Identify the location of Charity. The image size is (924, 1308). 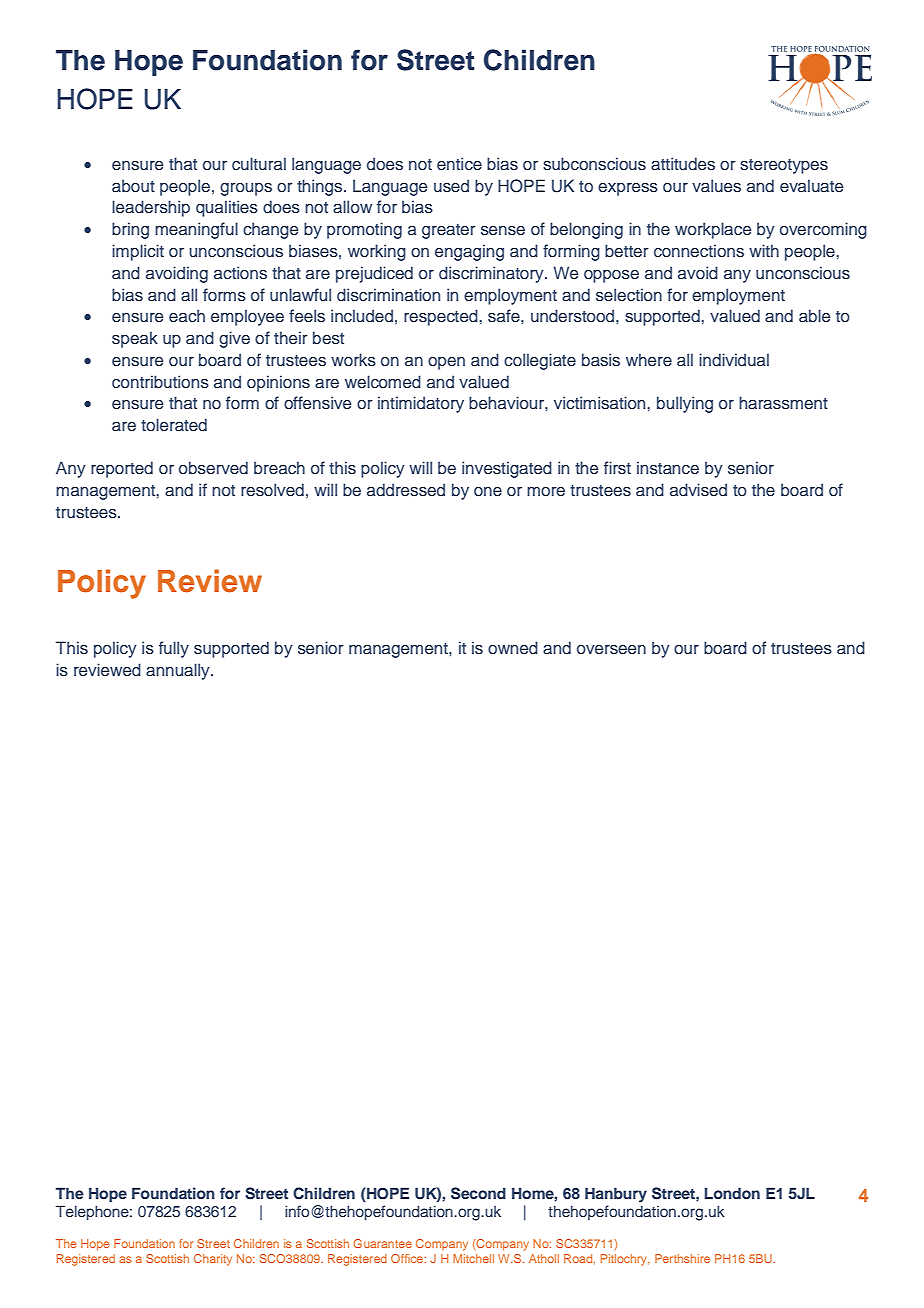
(213, 1260).
